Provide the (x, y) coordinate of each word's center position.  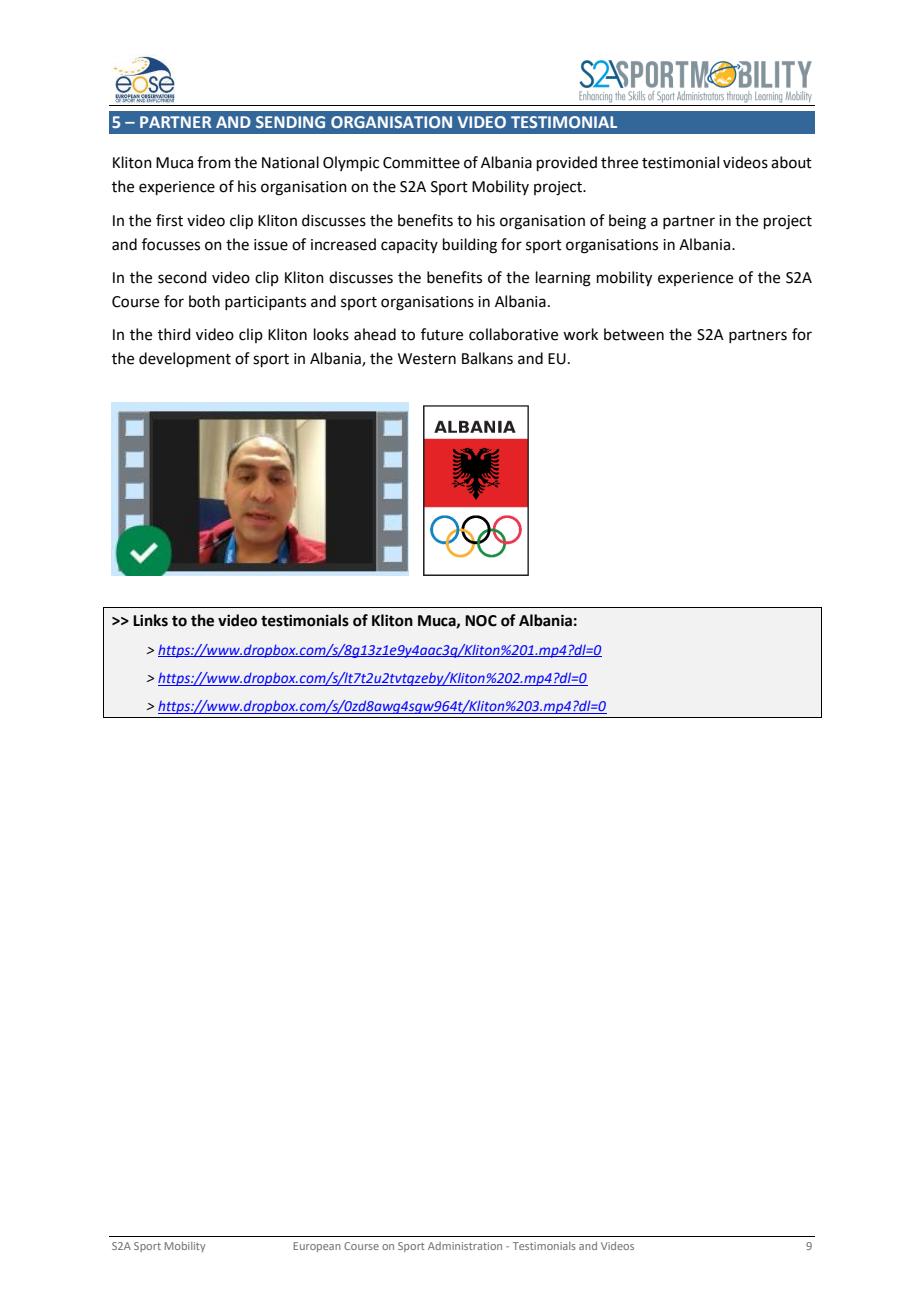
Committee (421, 163)
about (791, 162)
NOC (481, 621)
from (214, 162)
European (317, 1247)
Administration (465, 1246)
